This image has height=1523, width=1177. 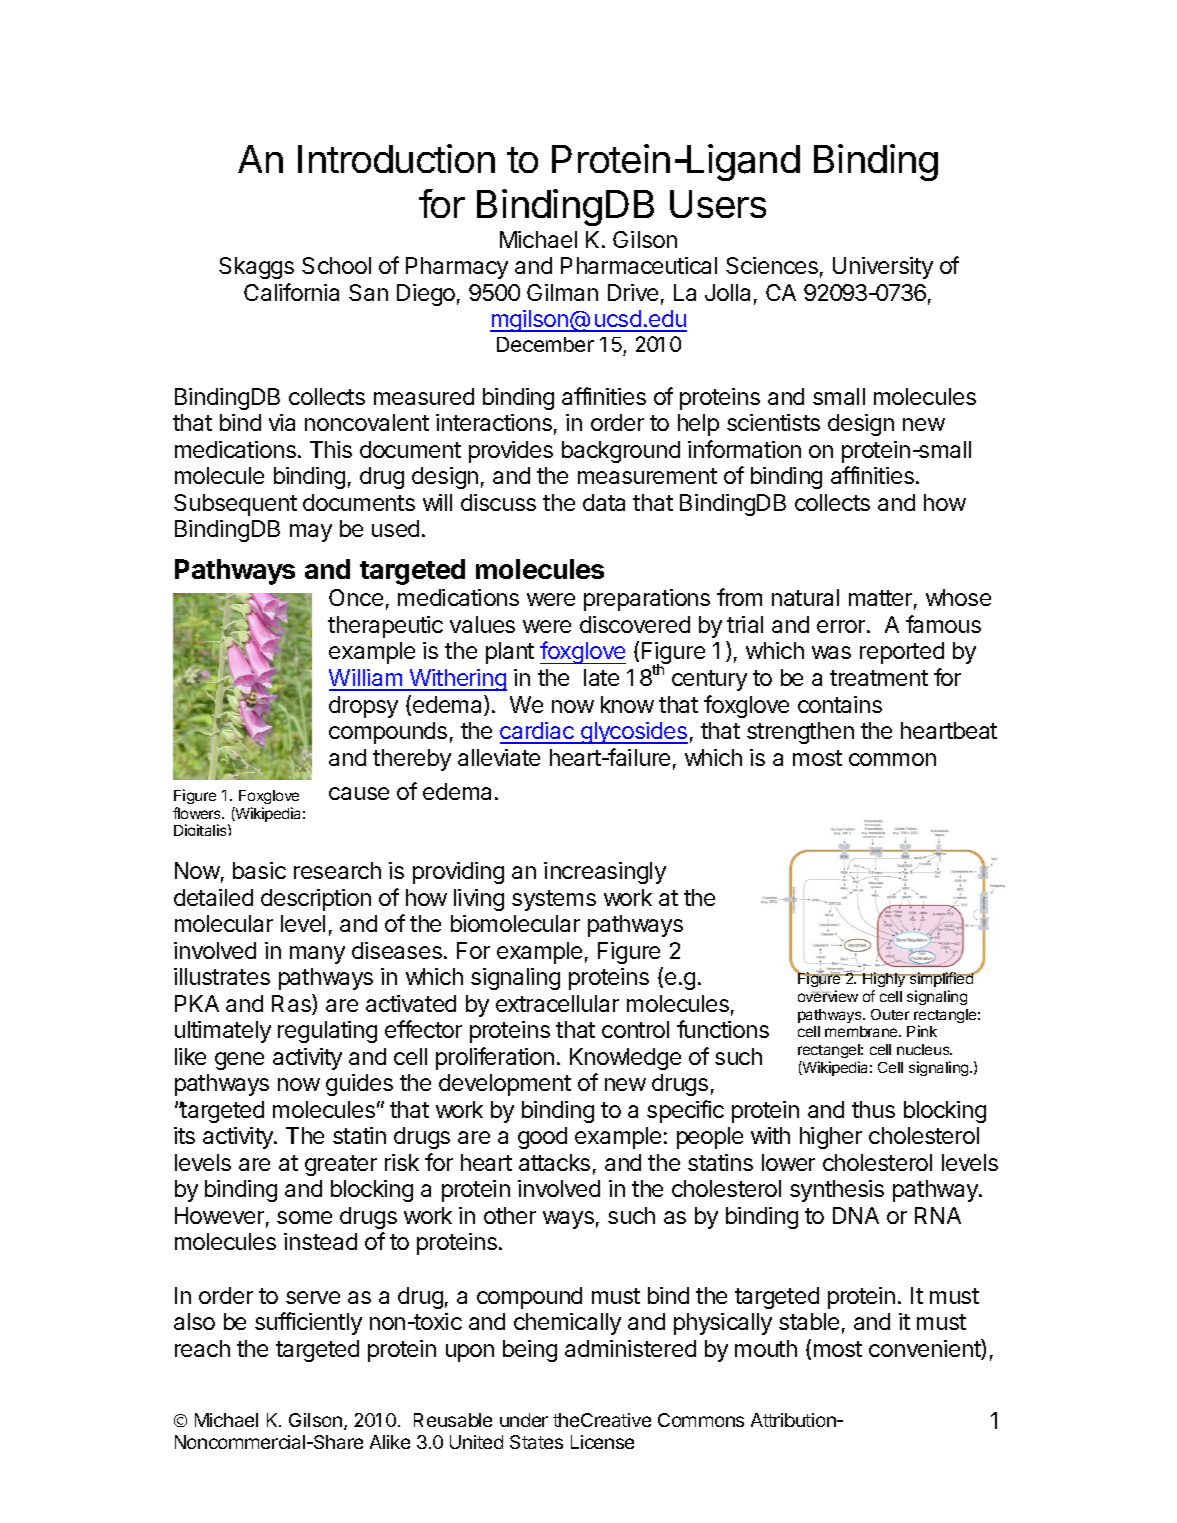 What do you see at coordinates (604, 502) in the image?
I see `data` at bounding box center [604, 502].
